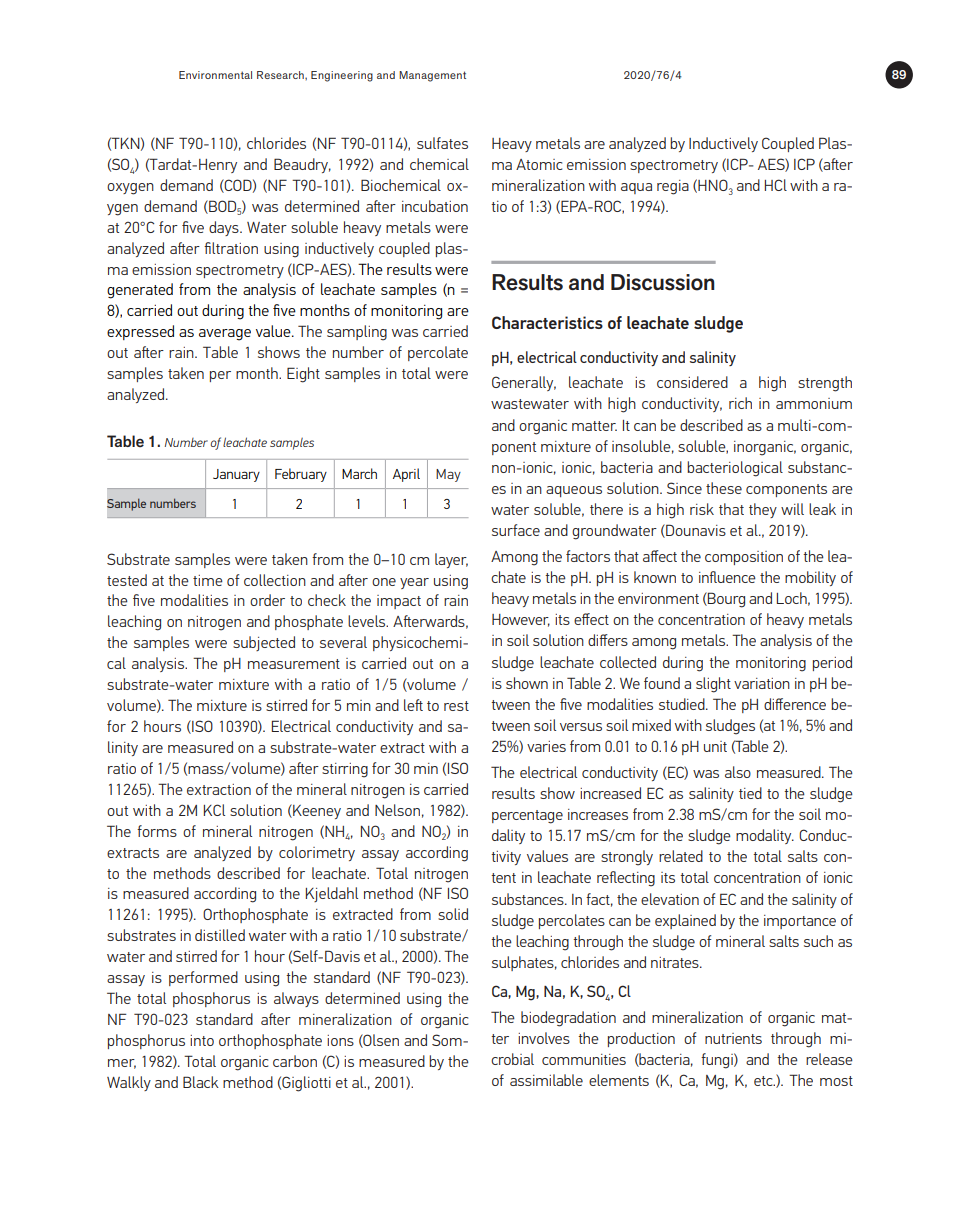  Describe the element at coordinates (281, 75) in the screenshot. I see `Research` at that location.
